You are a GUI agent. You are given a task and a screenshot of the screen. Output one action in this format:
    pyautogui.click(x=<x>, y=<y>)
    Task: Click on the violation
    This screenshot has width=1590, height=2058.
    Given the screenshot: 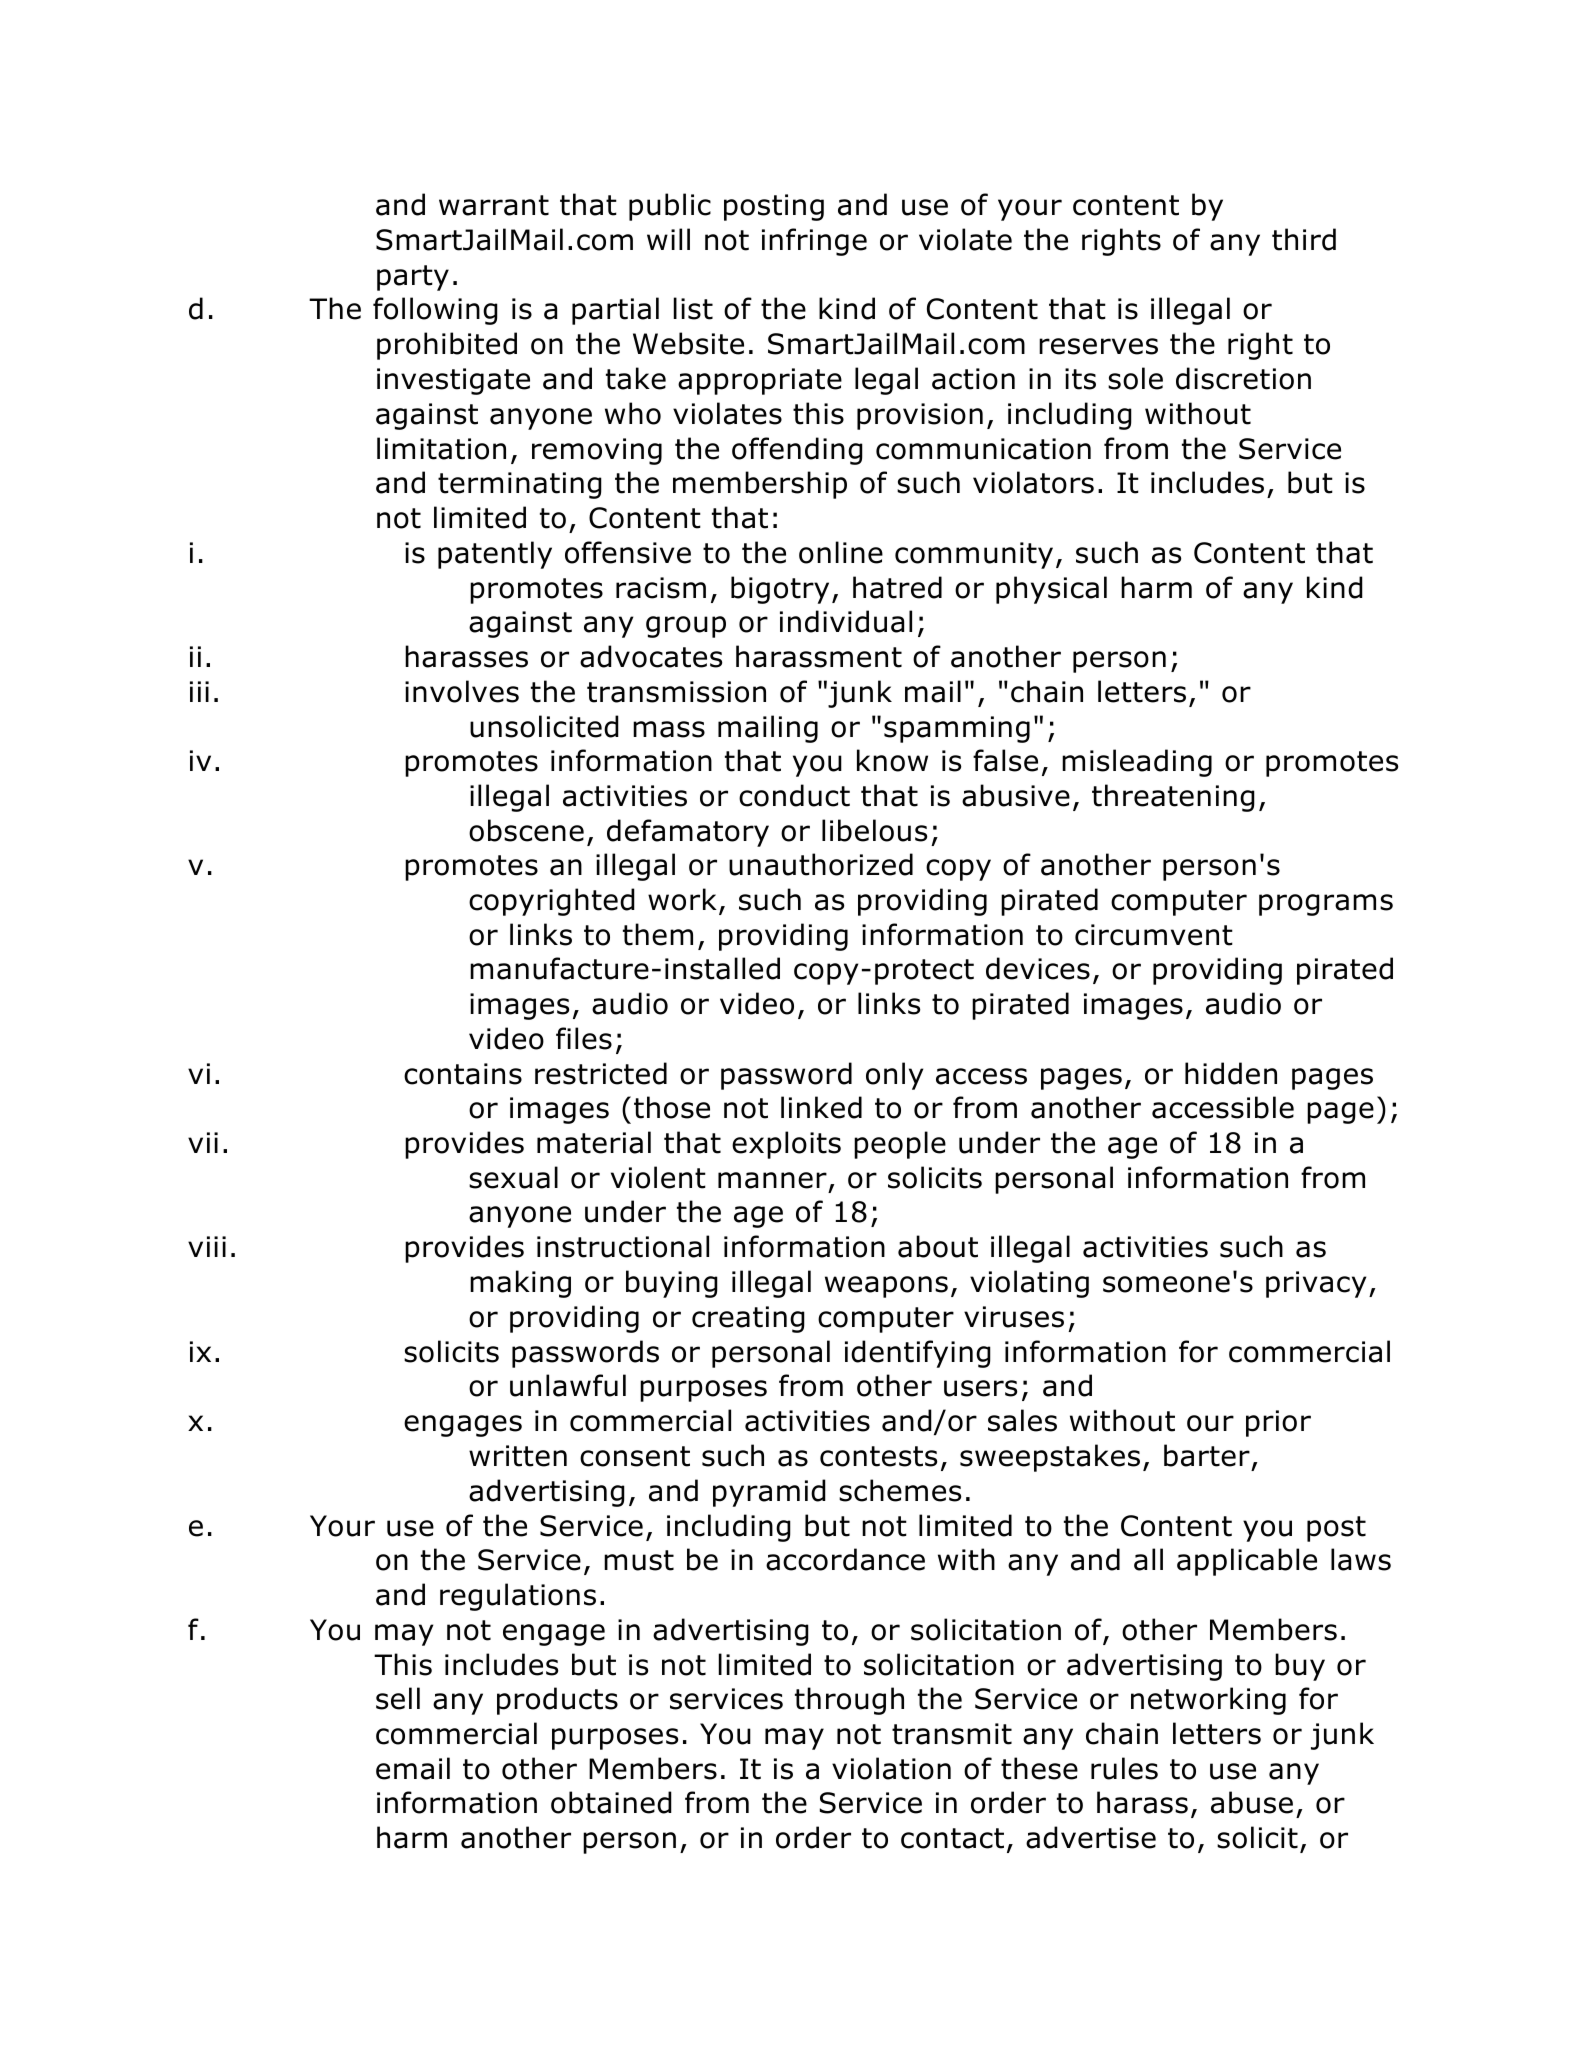 What is the action you would take?
    pyautogui.click(x=891, y=1768)
